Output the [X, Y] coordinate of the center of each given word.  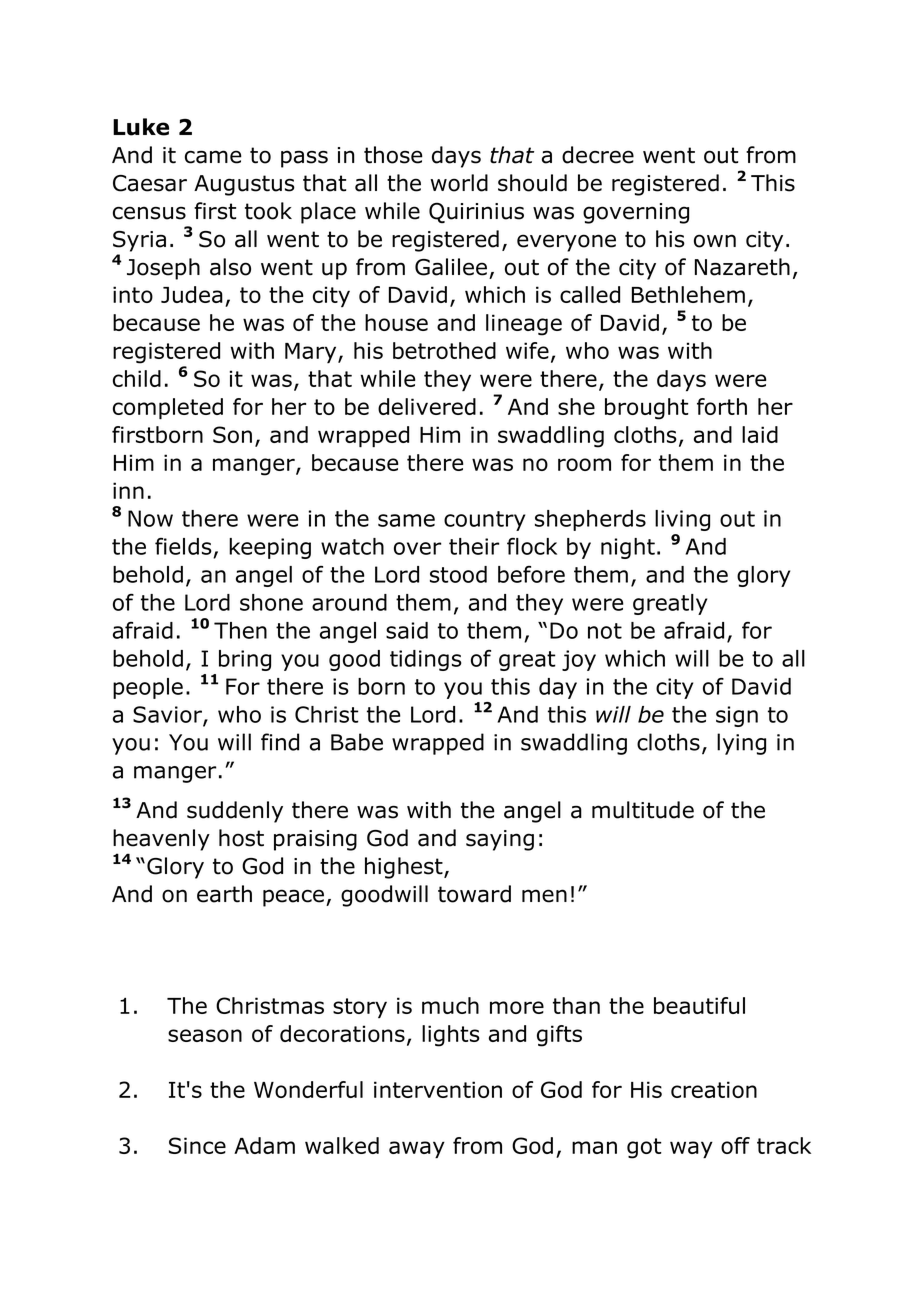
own [715, 241]
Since [197, 1145]
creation [714, 1089]
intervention [438, 1089]
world [459, 183]
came [213, 157]
